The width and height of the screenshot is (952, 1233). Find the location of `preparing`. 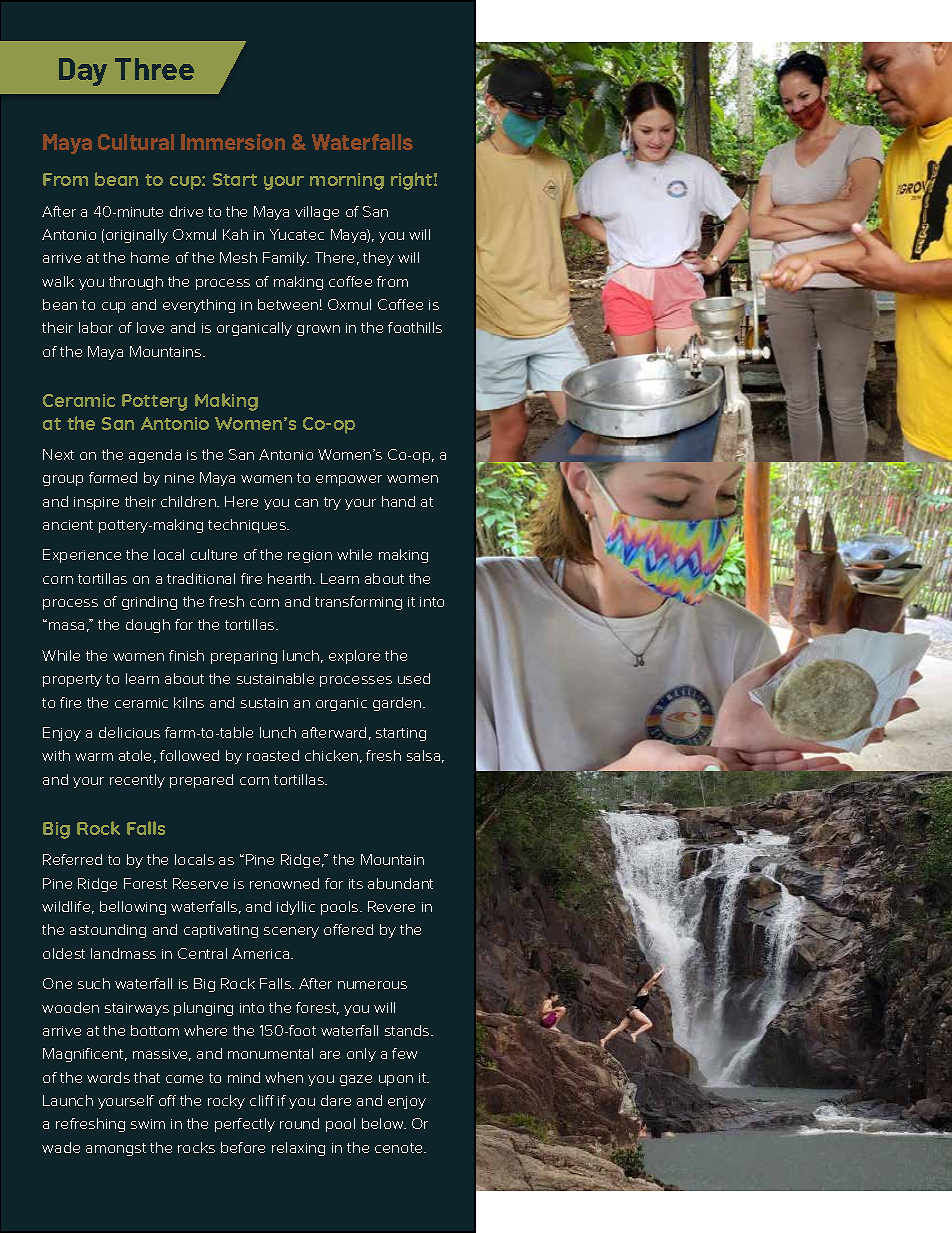

preparing is located at coordinates (244, 657).
